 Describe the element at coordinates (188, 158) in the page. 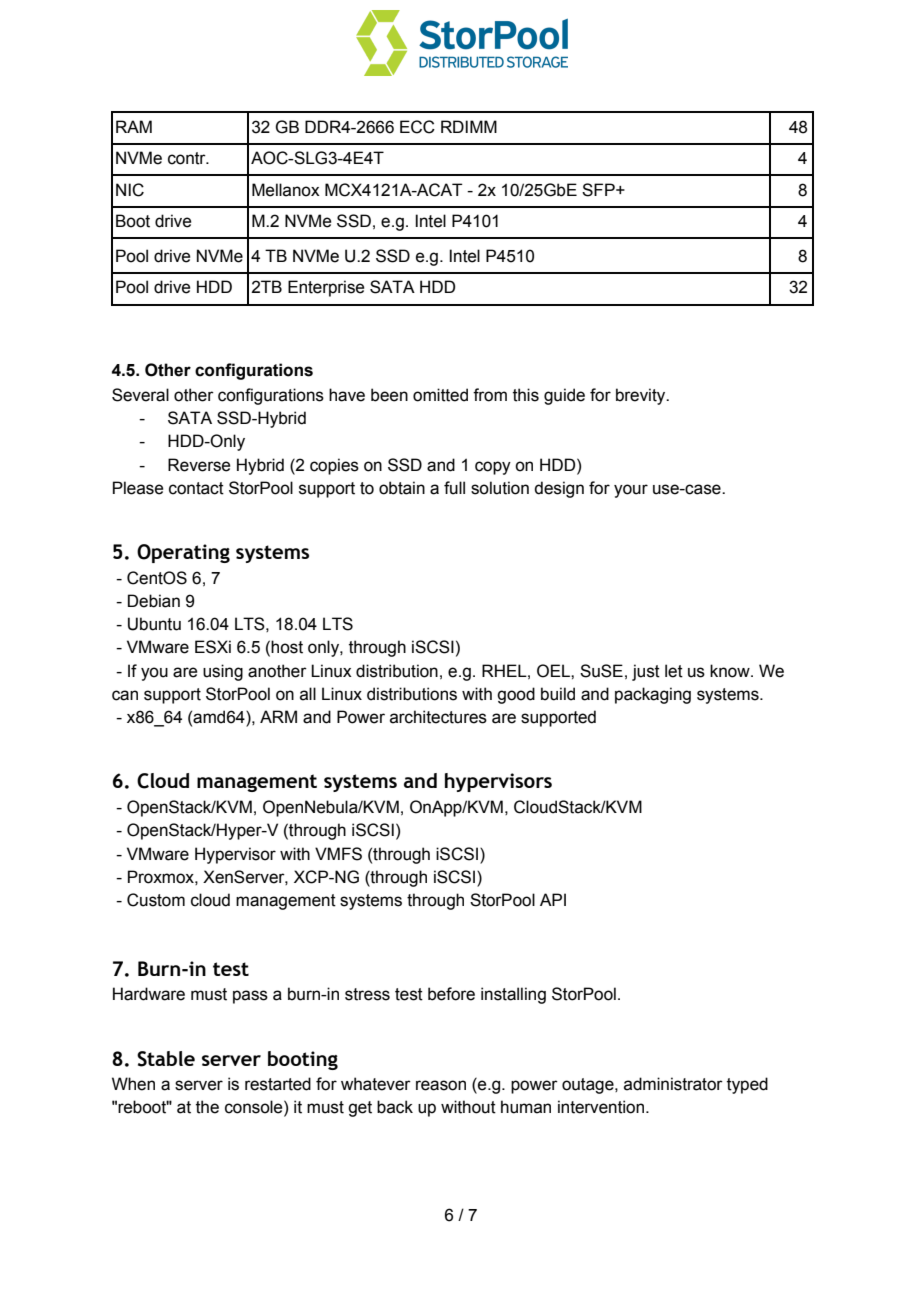

I see `contr` at that location.
